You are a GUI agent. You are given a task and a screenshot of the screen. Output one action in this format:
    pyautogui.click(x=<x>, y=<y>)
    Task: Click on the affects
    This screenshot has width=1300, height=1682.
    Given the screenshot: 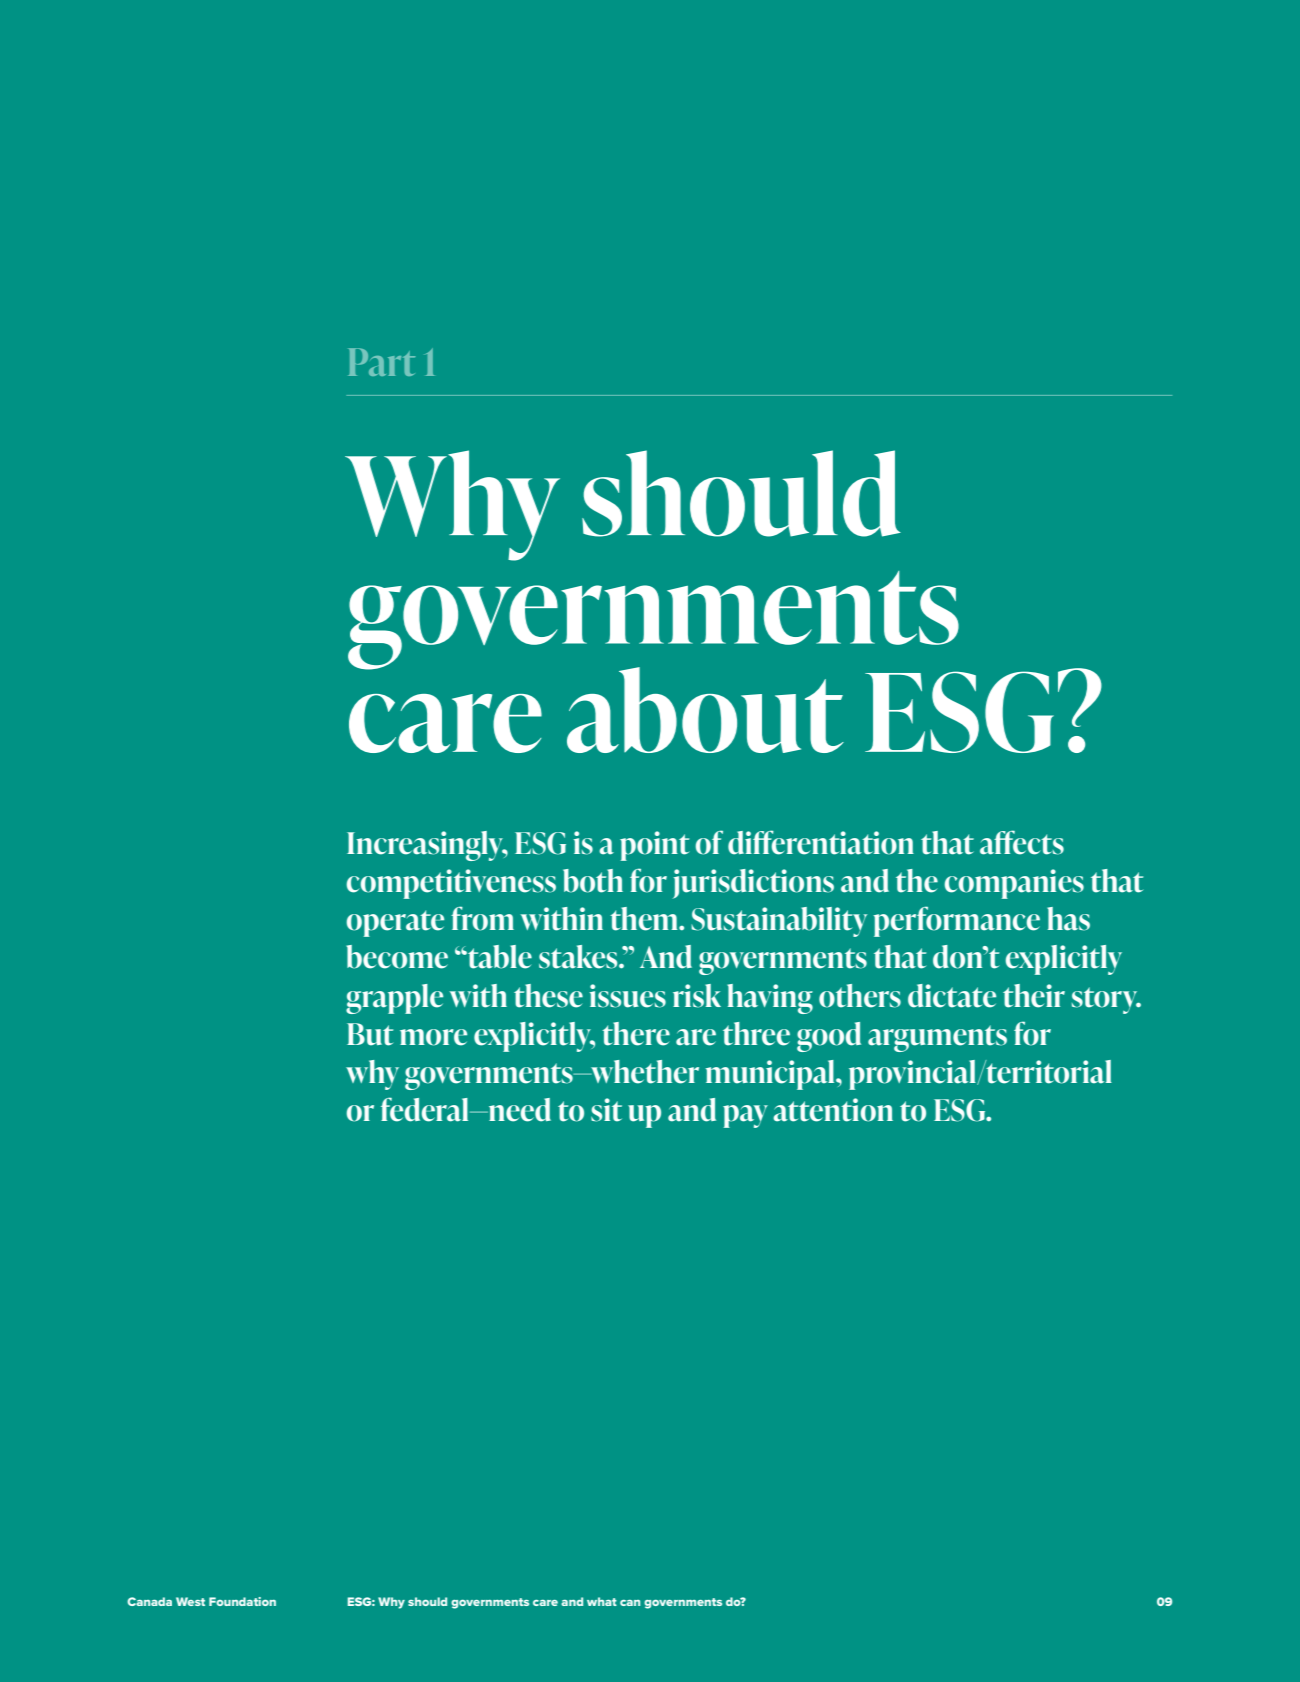 What is the action you would take?
    pyautogui.click(x=1022, y=842)
